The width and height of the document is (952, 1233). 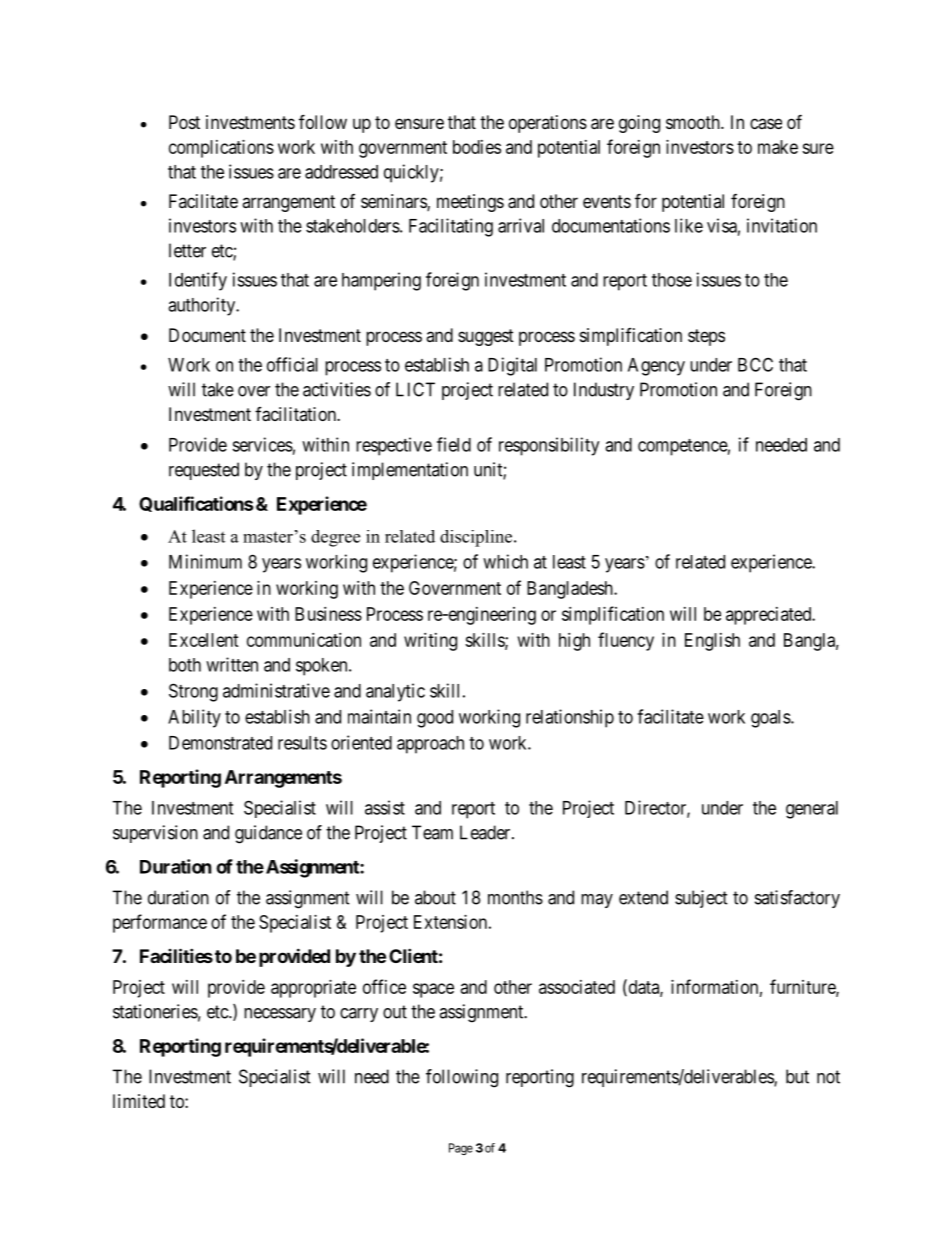 What do you see at coordinates (477, 147) in the document?
I see `bodies` at bounding box center [477, 147].
